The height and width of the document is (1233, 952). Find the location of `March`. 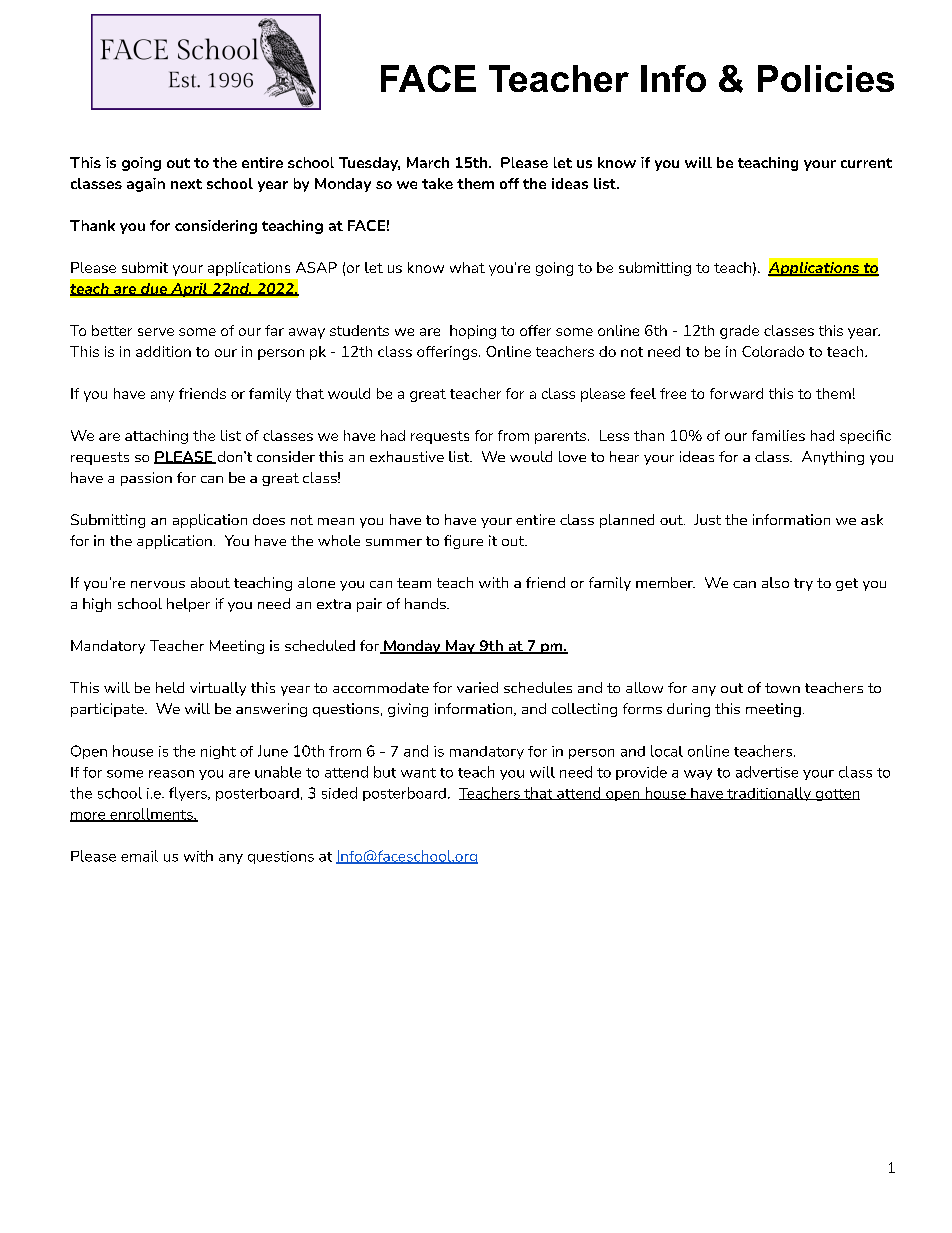

March is located at coordinates (428, 162).
